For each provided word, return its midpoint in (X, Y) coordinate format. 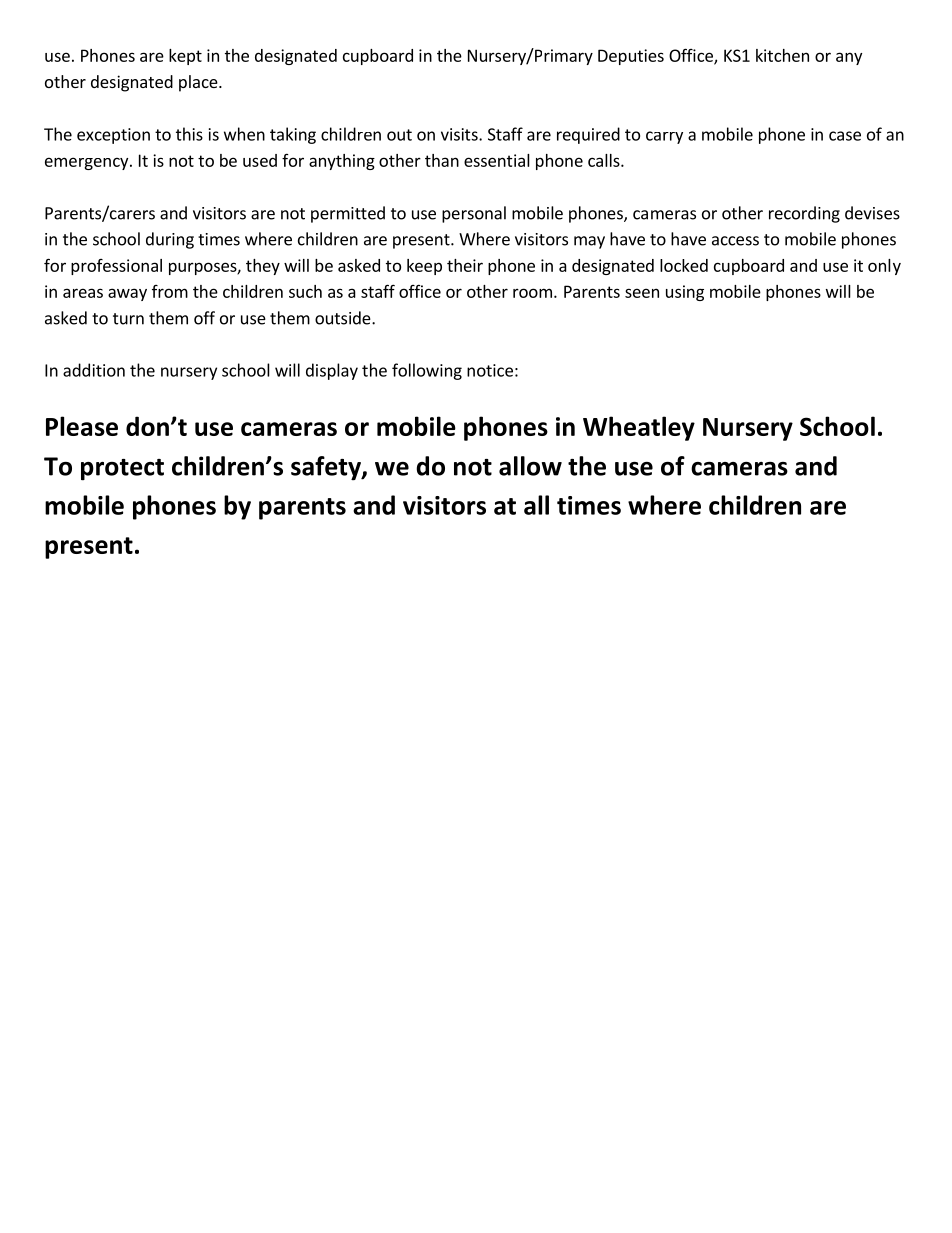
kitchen (782, 55)
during (170, 240)
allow (530, 466)
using (685, 293)
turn (128, 319)
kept (185, 57)
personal (474, 214)
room (532, 293)
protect (122, 470)
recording (804, 214)
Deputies (631, 57)
